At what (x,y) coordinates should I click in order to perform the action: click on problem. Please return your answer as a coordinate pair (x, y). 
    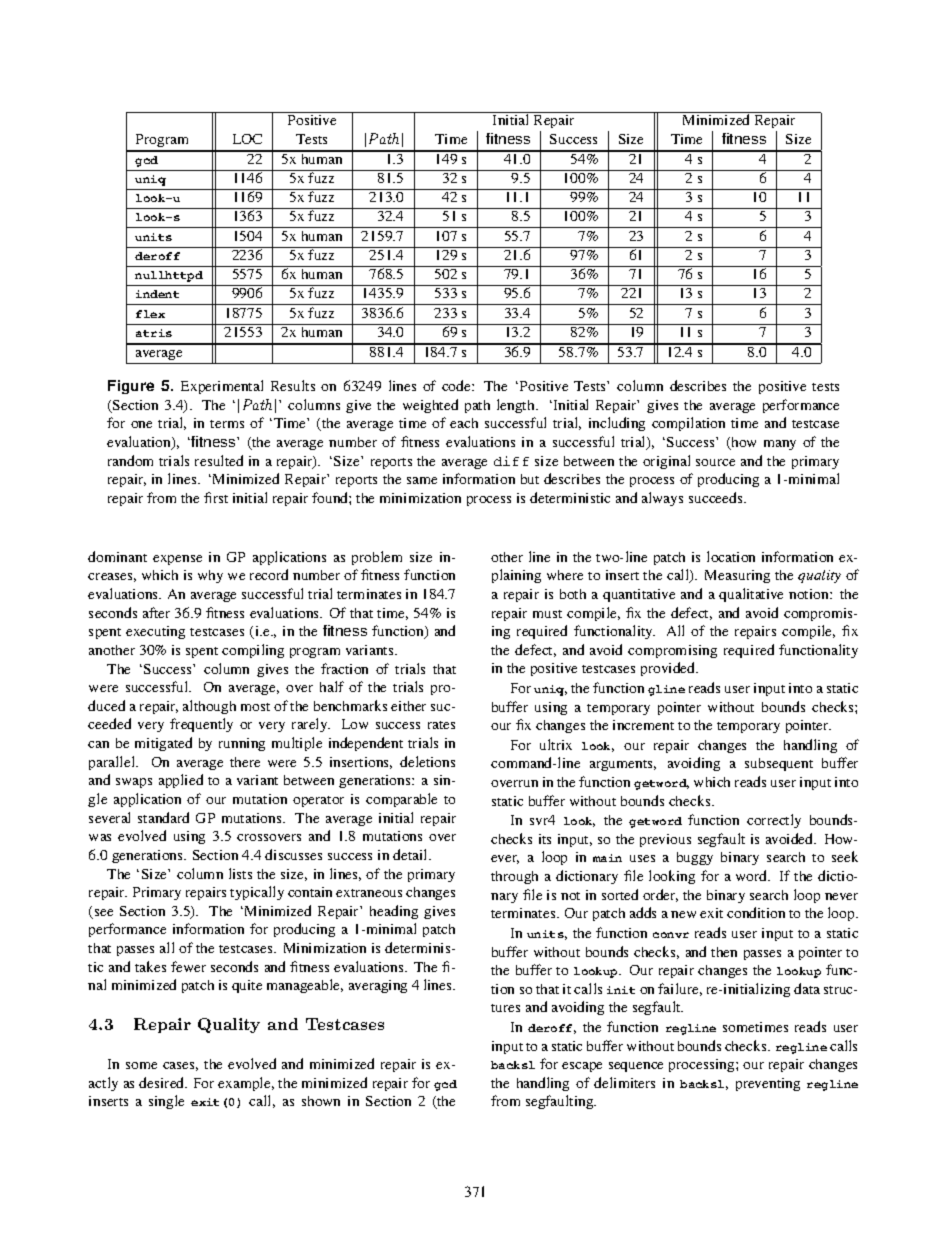
    Looking at the image, I should click on (377, 558).
